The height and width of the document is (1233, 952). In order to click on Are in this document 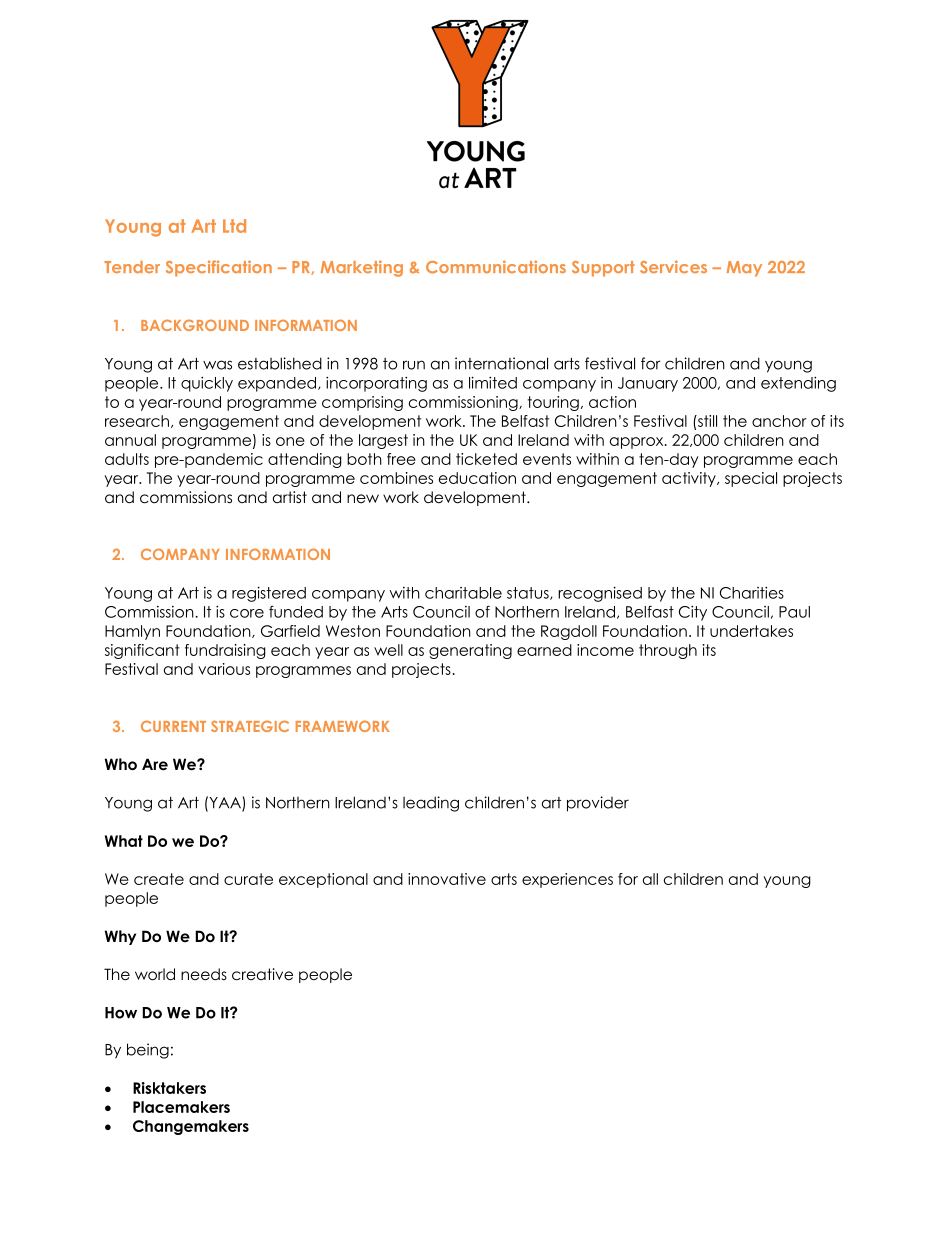, I will do `click(155, 764)`.
